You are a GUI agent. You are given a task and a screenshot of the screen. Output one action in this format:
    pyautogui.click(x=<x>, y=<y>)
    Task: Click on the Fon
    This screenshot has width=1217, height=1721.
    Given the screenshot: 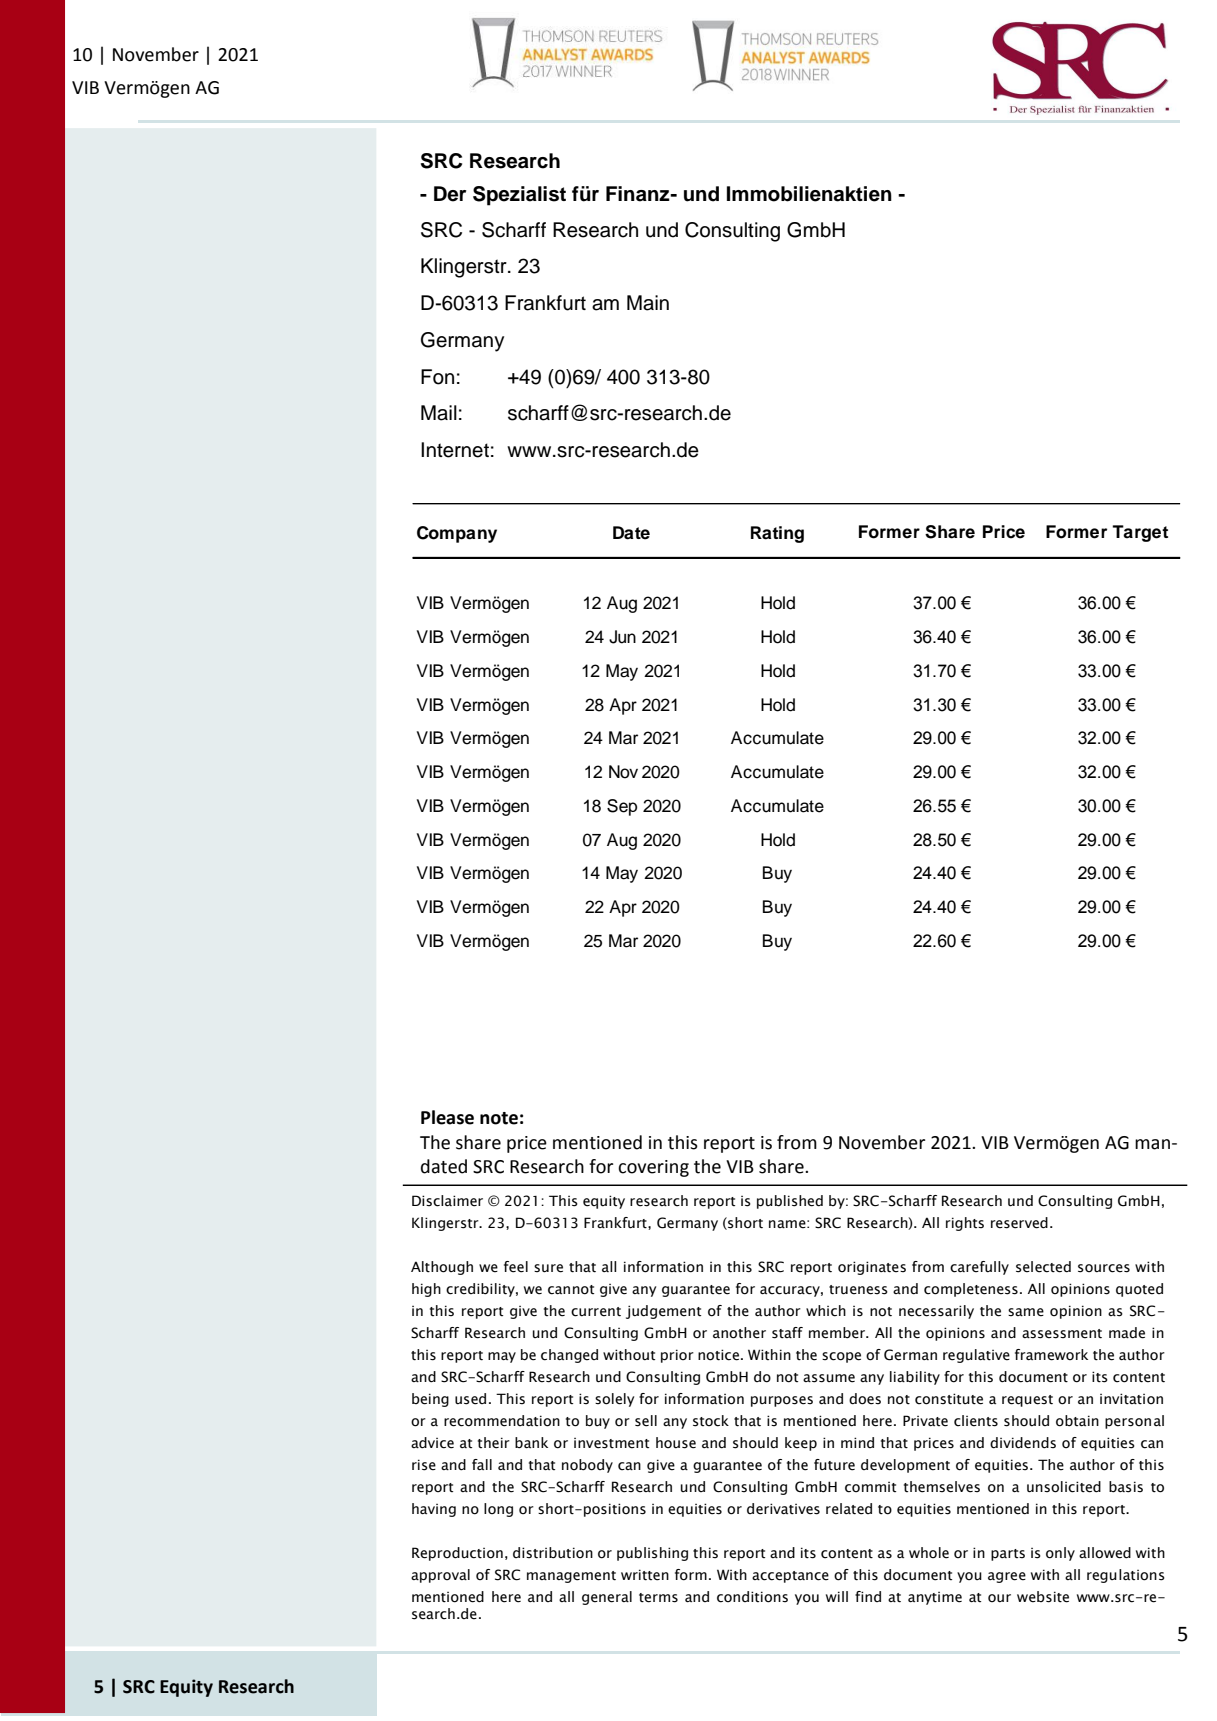 What is the action you would take?
    pyautogui.click(x=437, y=377)
